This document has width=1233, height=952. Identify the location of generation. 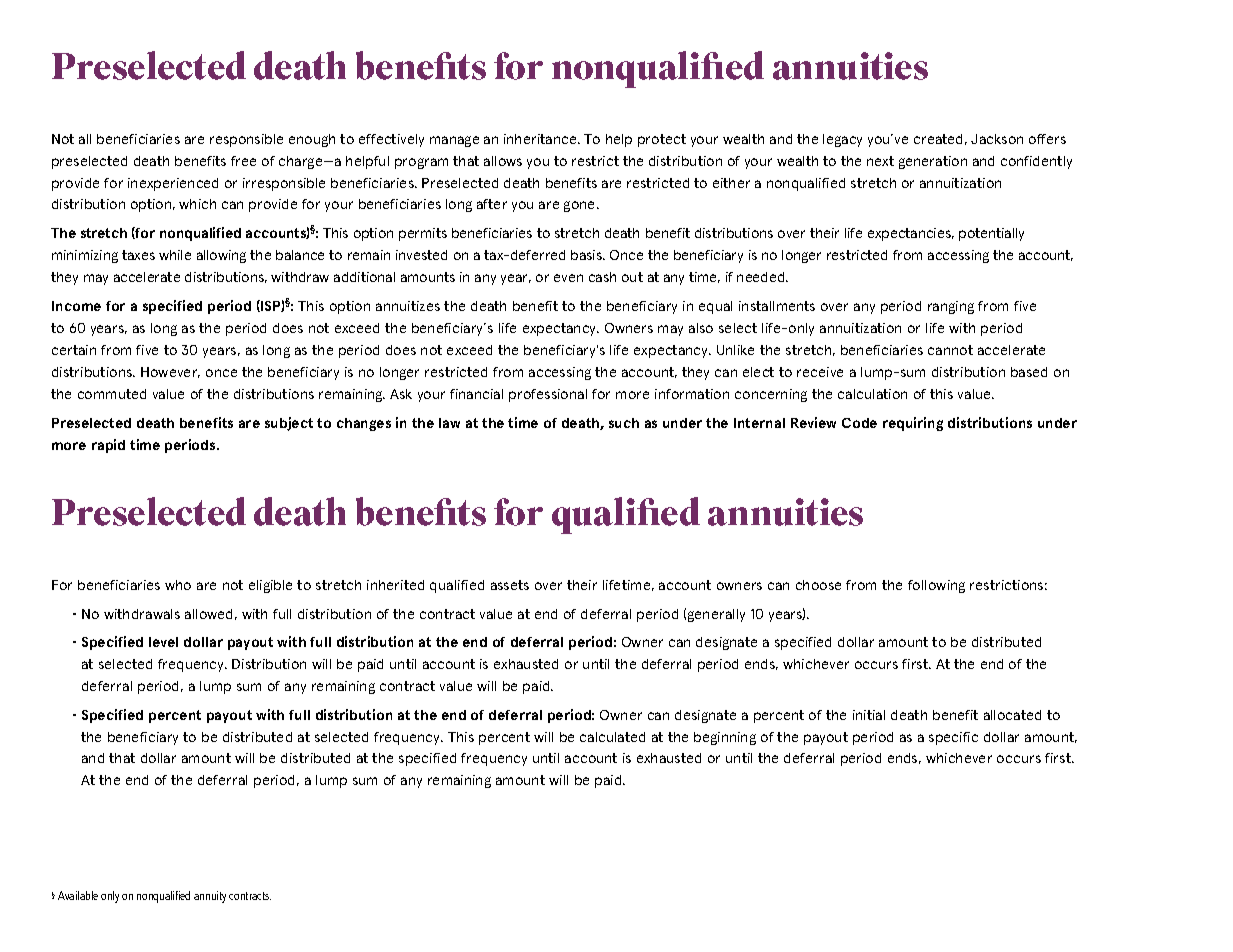
(933, 162).
